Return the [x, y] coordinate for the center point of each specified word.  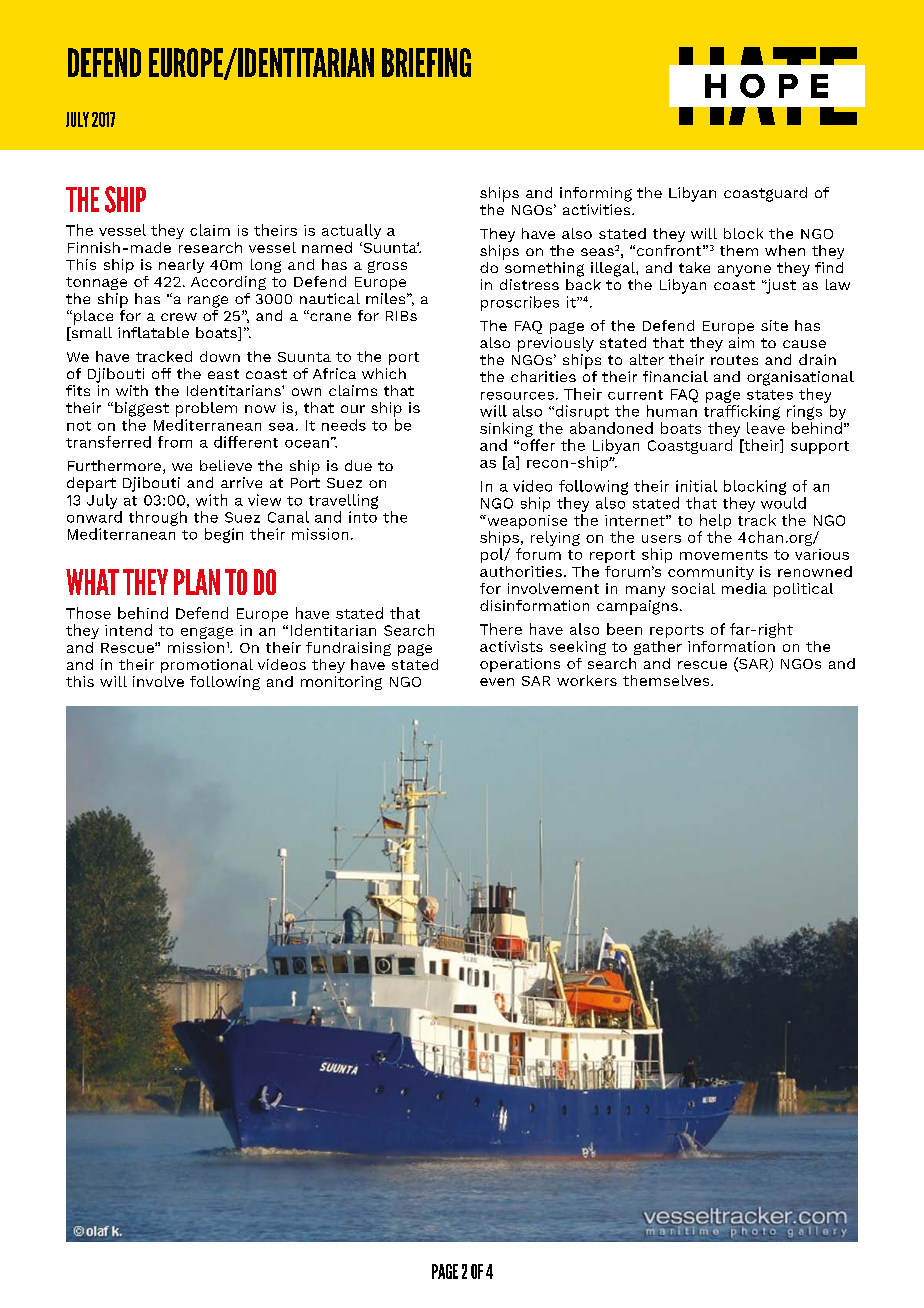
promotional [207, 666]
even [497, 682]
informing [596, 194]
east [223, 374]
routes [734, 360]
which [384, 373]
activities [596, 209]
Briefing [426, 62]
